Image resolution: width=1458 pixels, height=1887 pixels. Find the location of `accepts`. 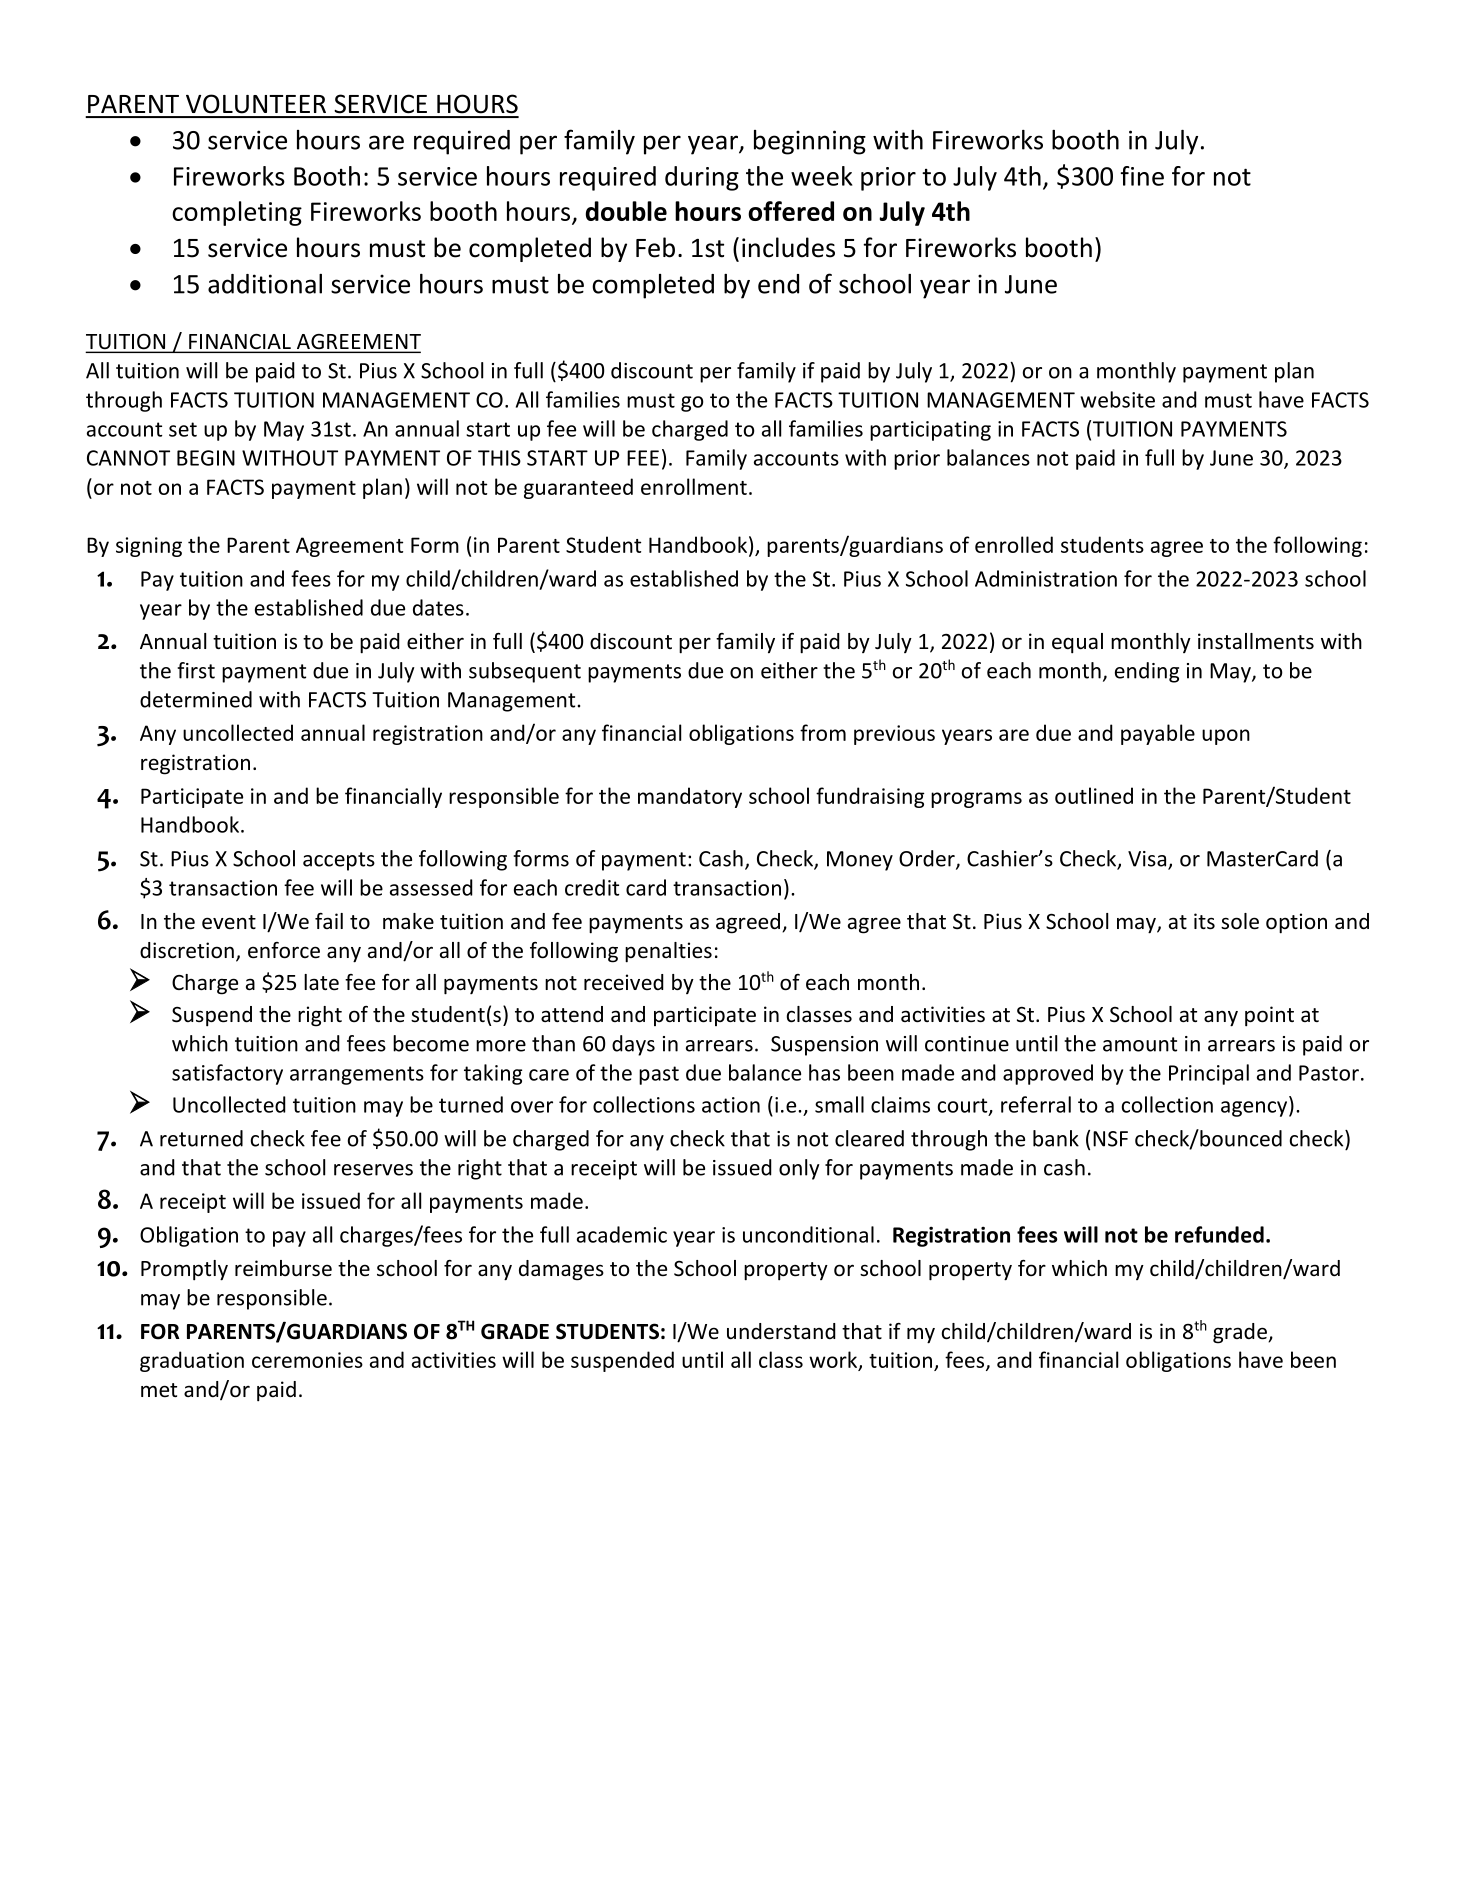

accepts is located at coordinates (339, 861).
